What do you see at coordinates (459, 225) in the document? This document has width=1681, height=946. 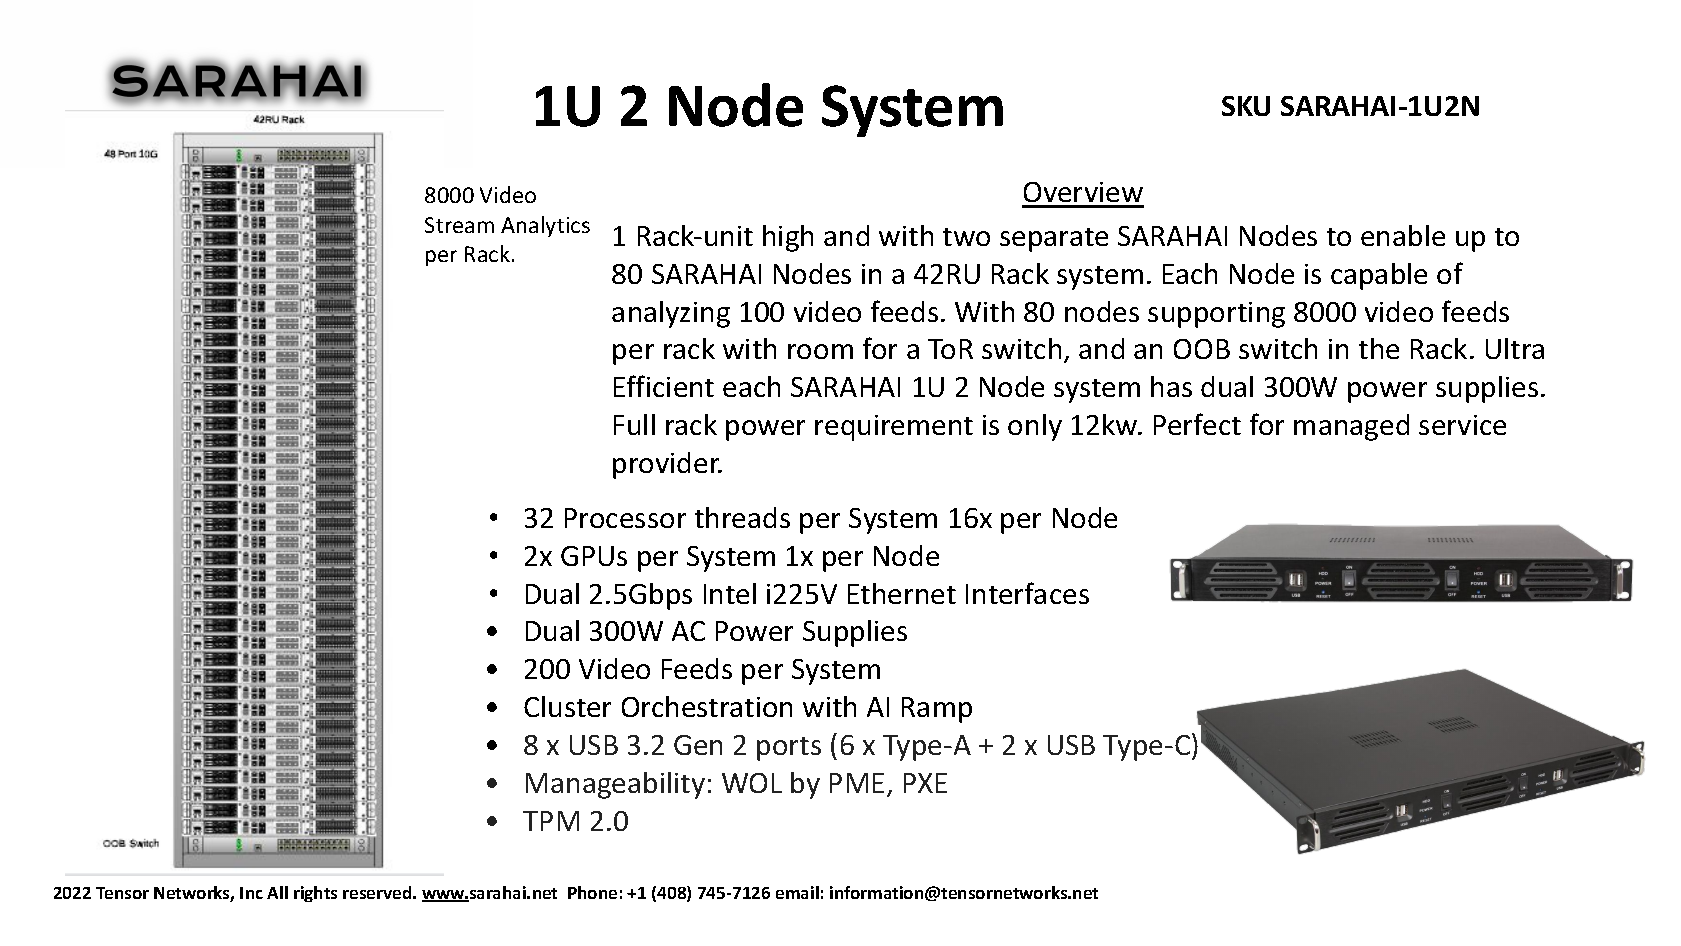 I see `Stream` at bounding box center [459, 225].
